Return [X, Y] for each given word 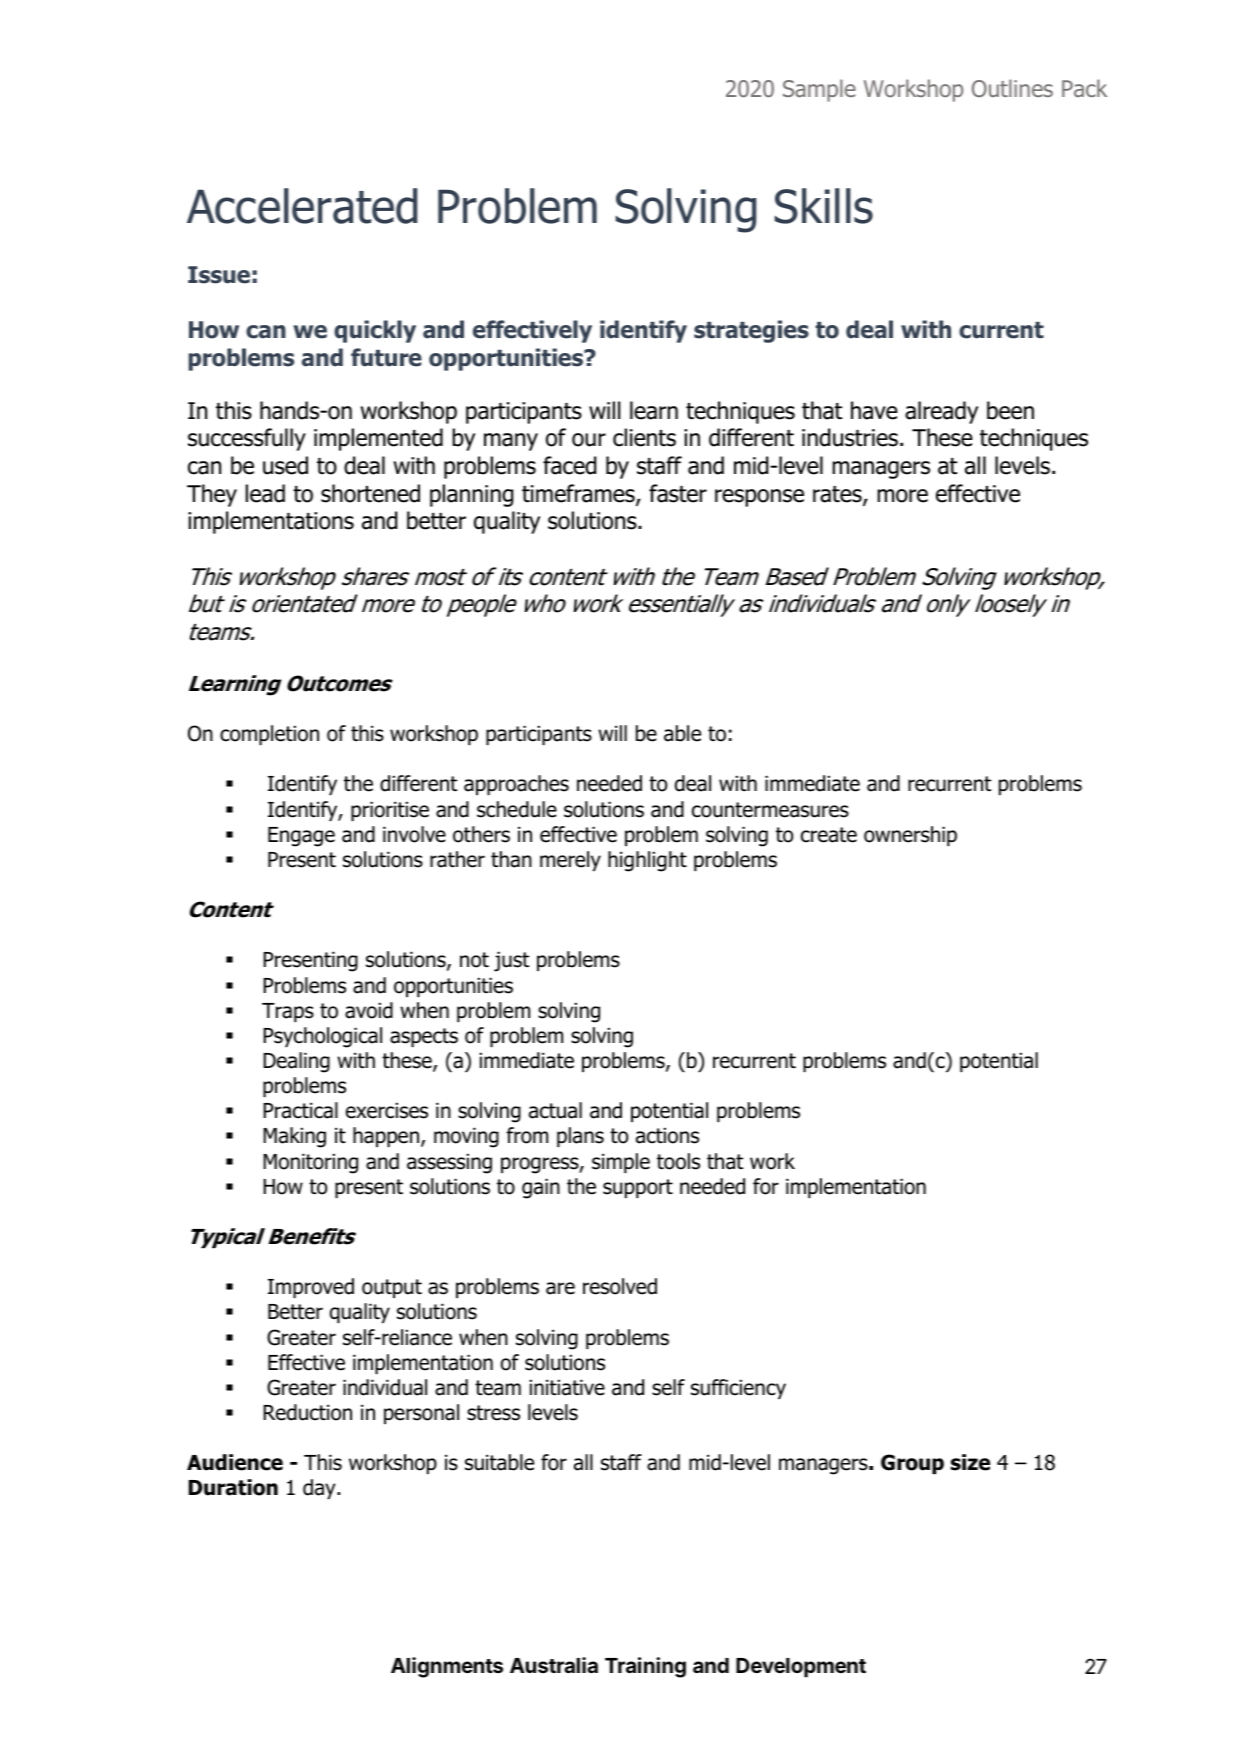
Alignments [447, 1667]
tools [678, 1161]
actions [667, 1136]
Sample [819, 90]
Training [645, 1667]
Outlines [1012, 88]
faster [678, 493]
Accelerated [302, 206]
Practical [300, 1110]
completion [269, 735]
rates [838, 495]
